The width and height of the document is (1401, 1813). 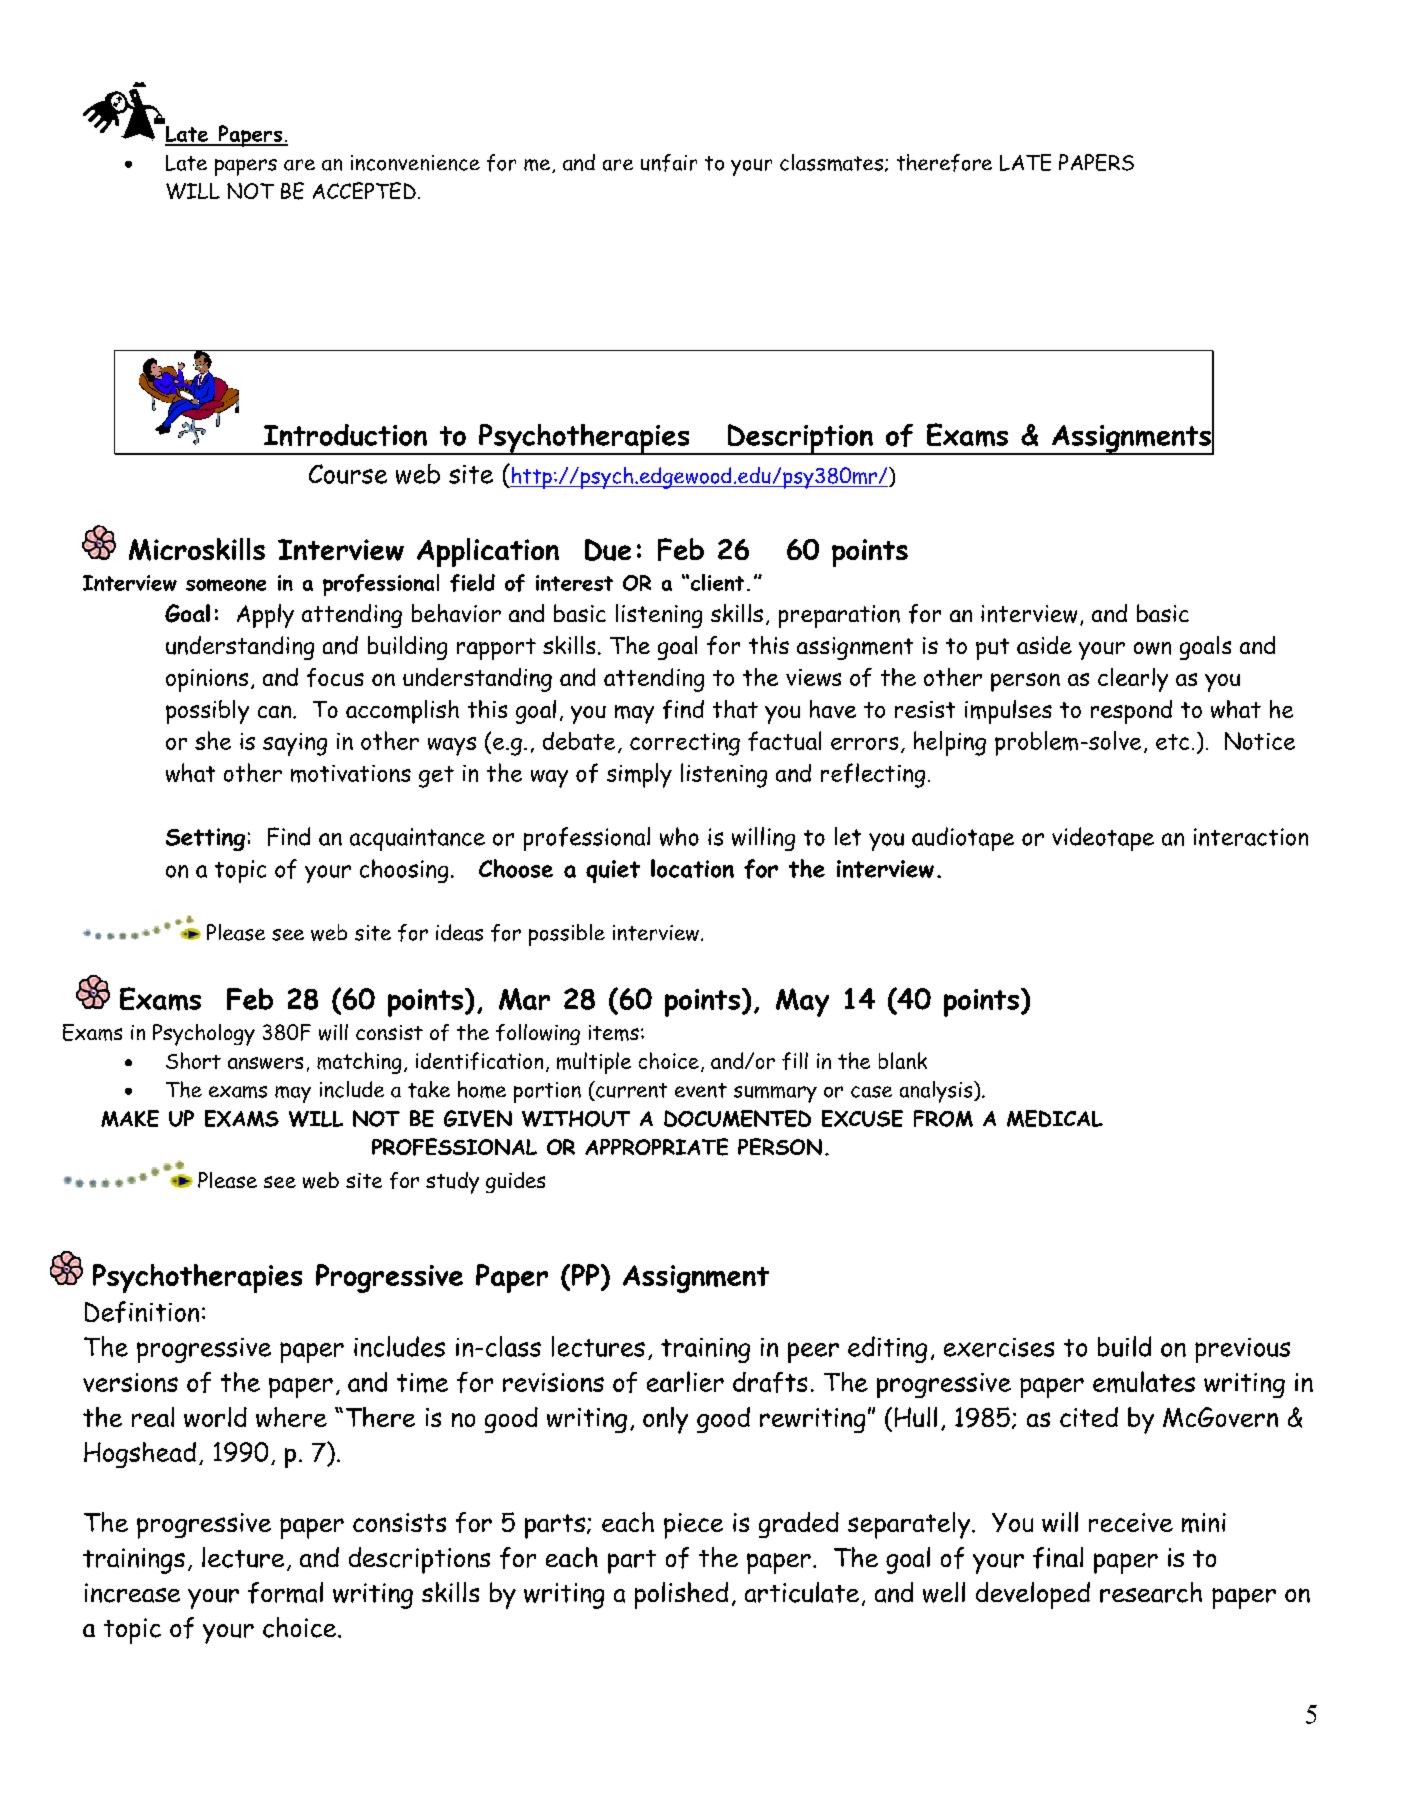 What do you see at coordinates (608, 550) in the document?
I see `Due` at bounding box center [608, 550].
